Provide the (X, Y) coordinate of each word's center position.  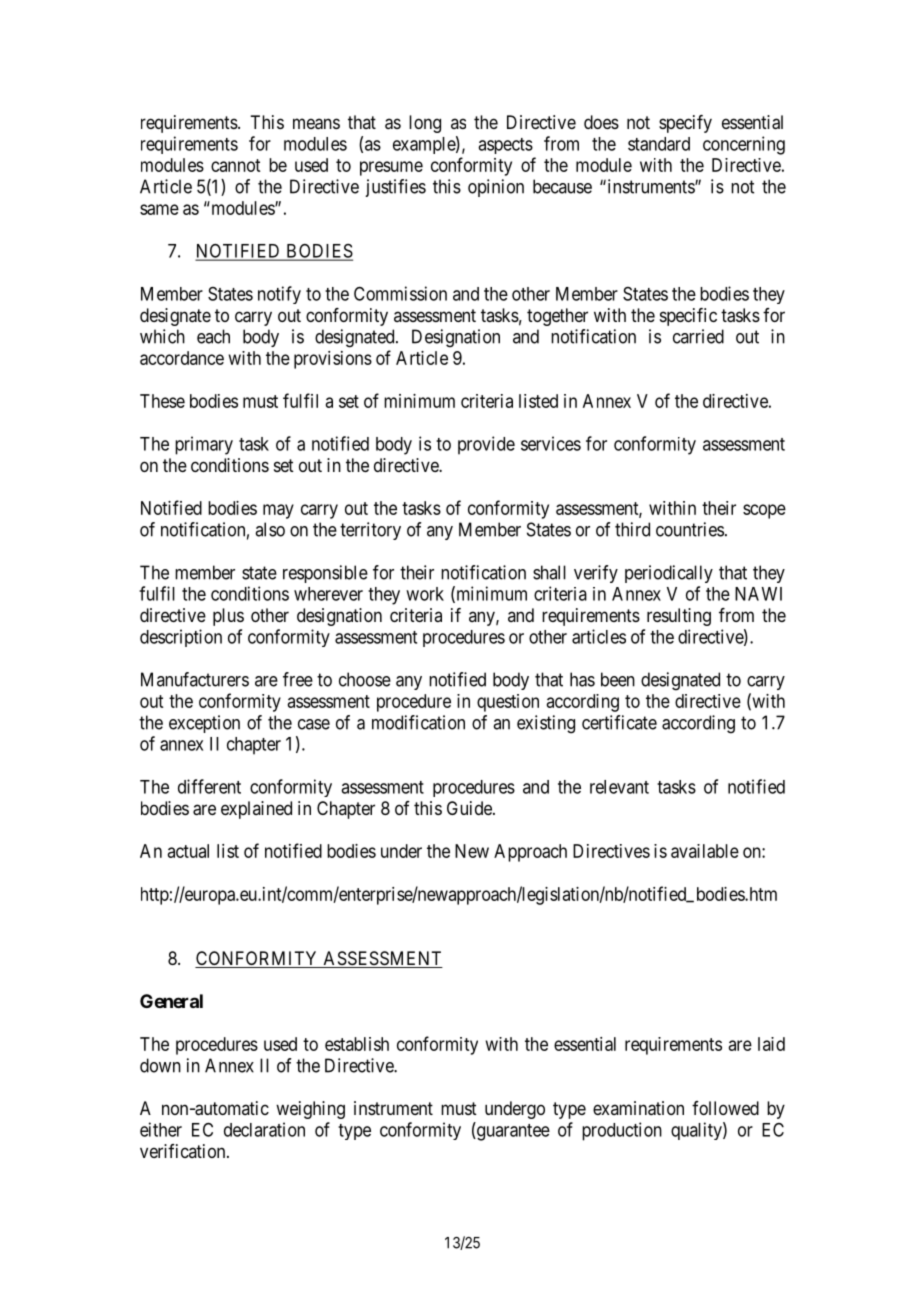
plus (228, 617)
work (425, 594)
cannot (235, 165)
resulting (679, 617)
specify (685, 124)
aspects (505, 146)
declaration (264, 1129)
